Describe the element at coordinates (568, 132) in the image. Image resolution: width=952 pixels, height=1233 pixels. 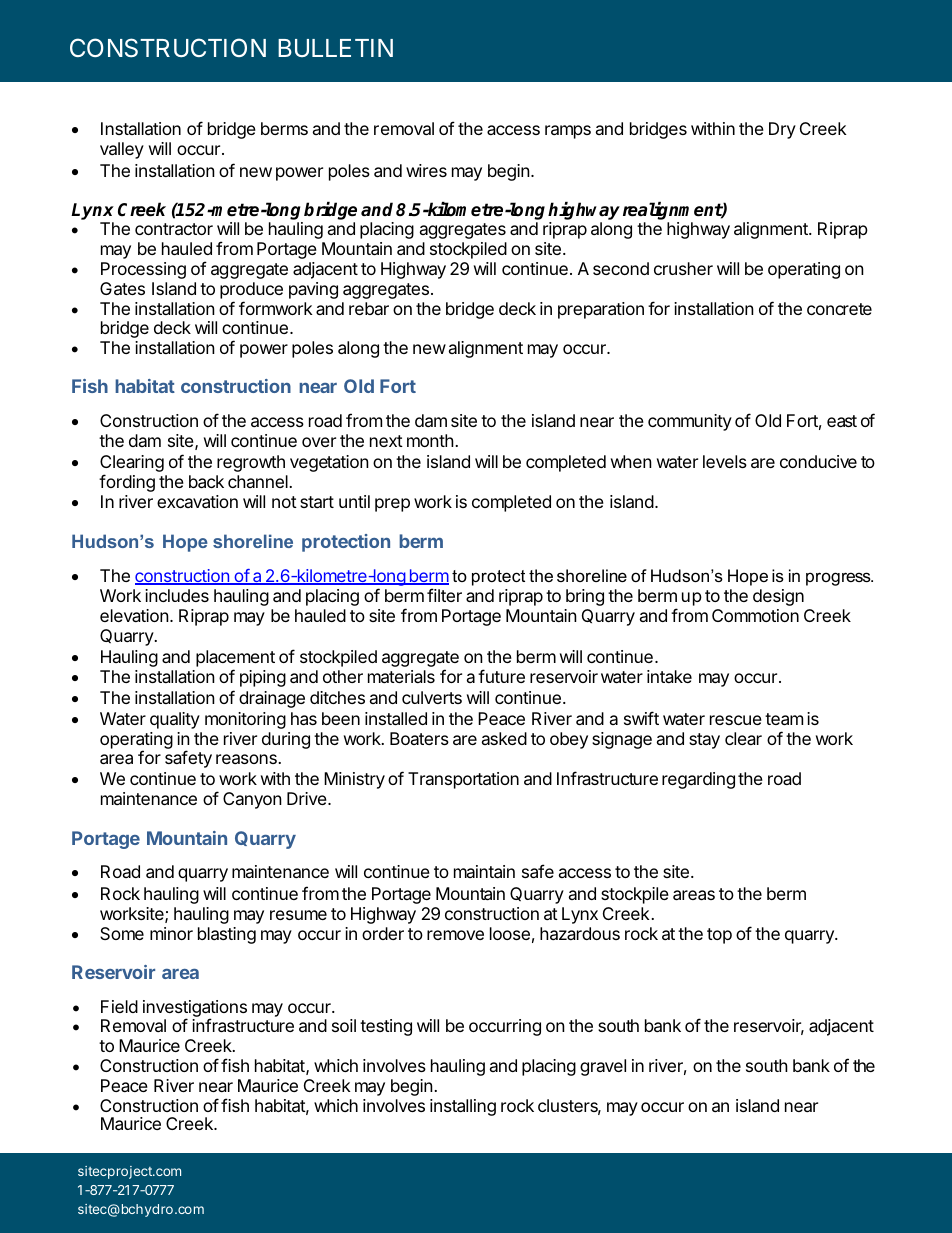
I see `ramps` at that location.
